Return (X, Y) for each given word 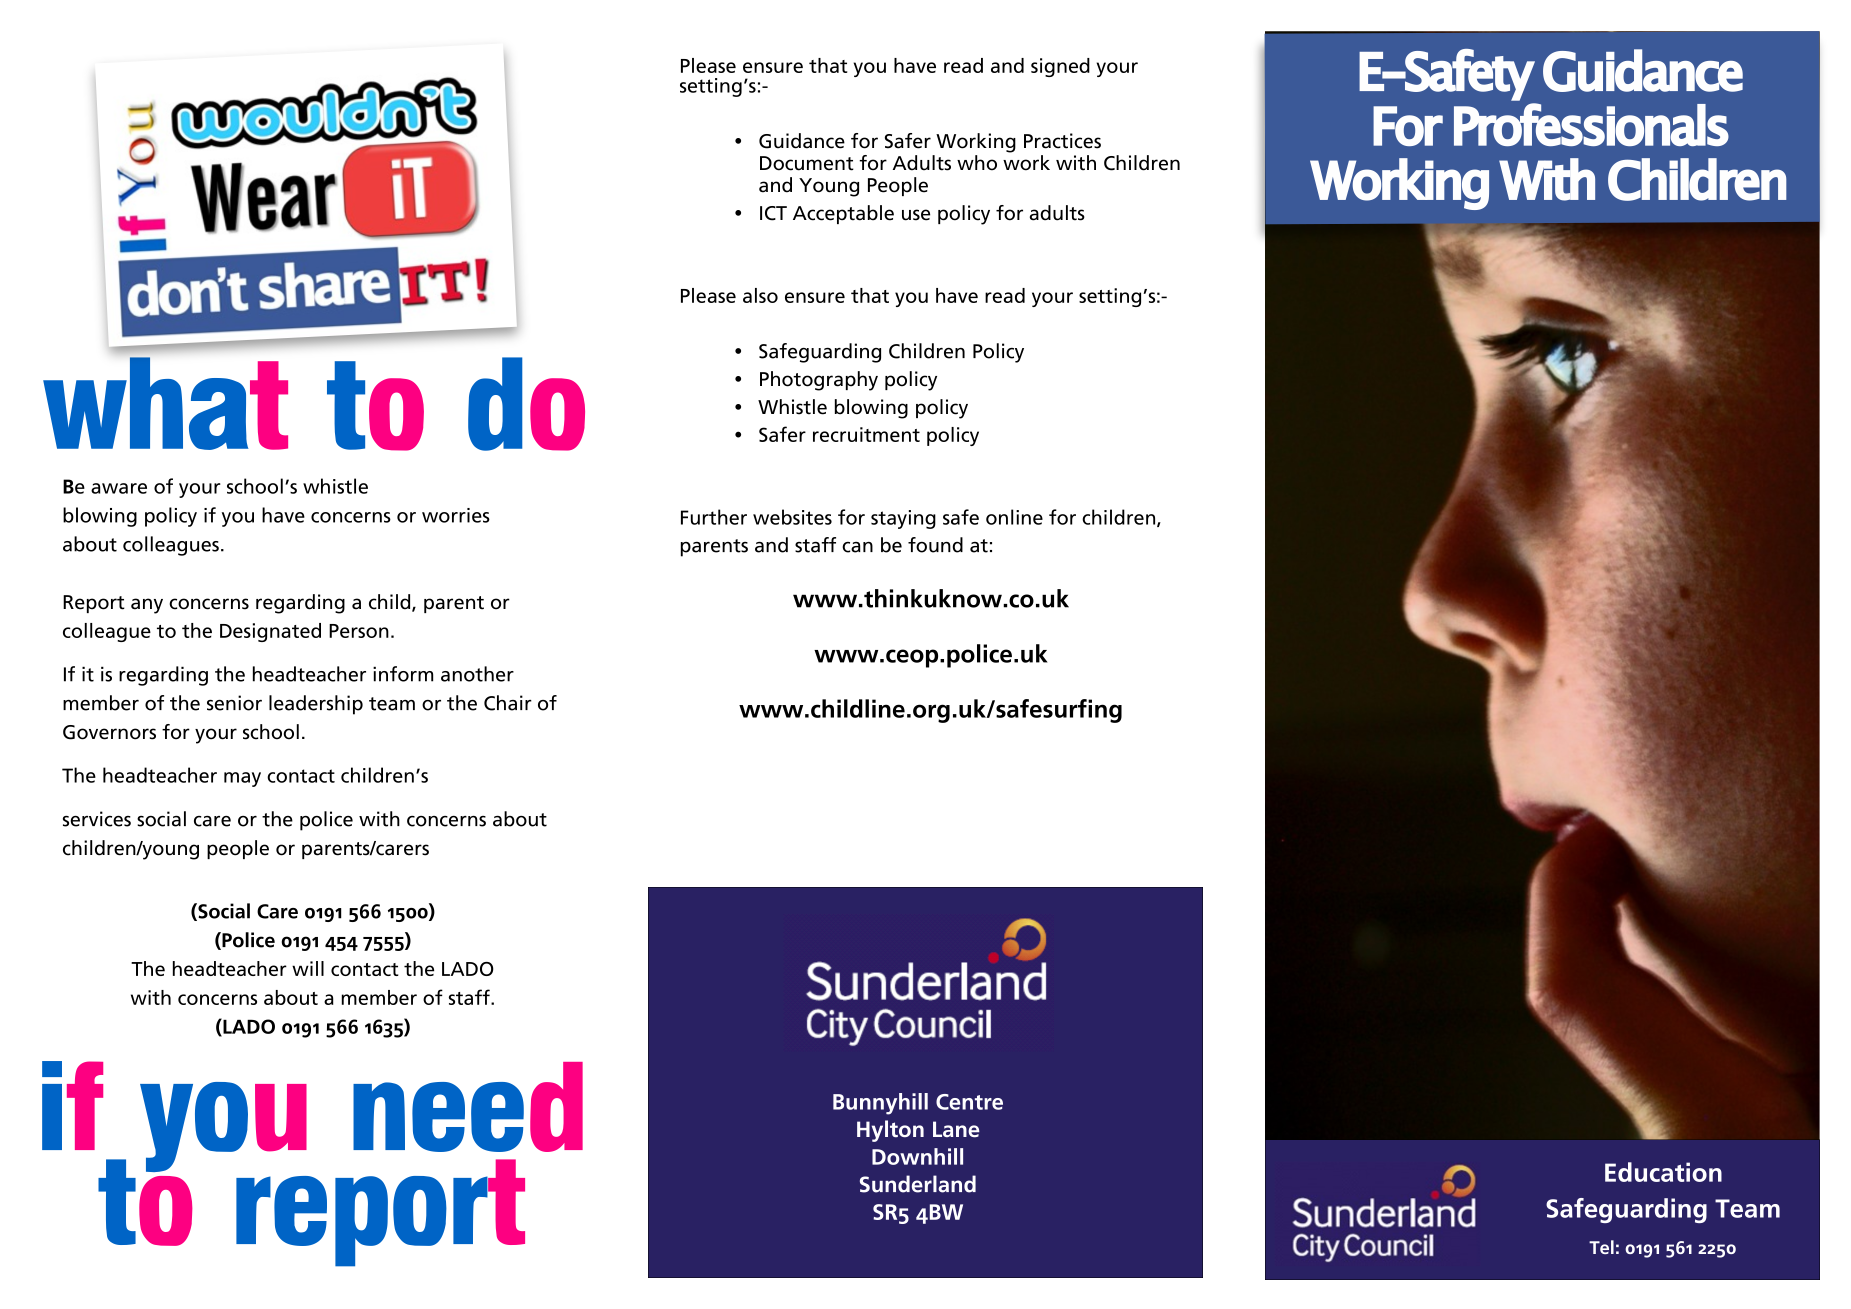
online (1014, 517)
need (468, 1107)
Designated (270, 632)
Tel (1601, 1247)
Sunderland (918, 1184)
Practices (1062, 141)
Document (807, 163)
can (857, 547)
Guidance (802, 141)
